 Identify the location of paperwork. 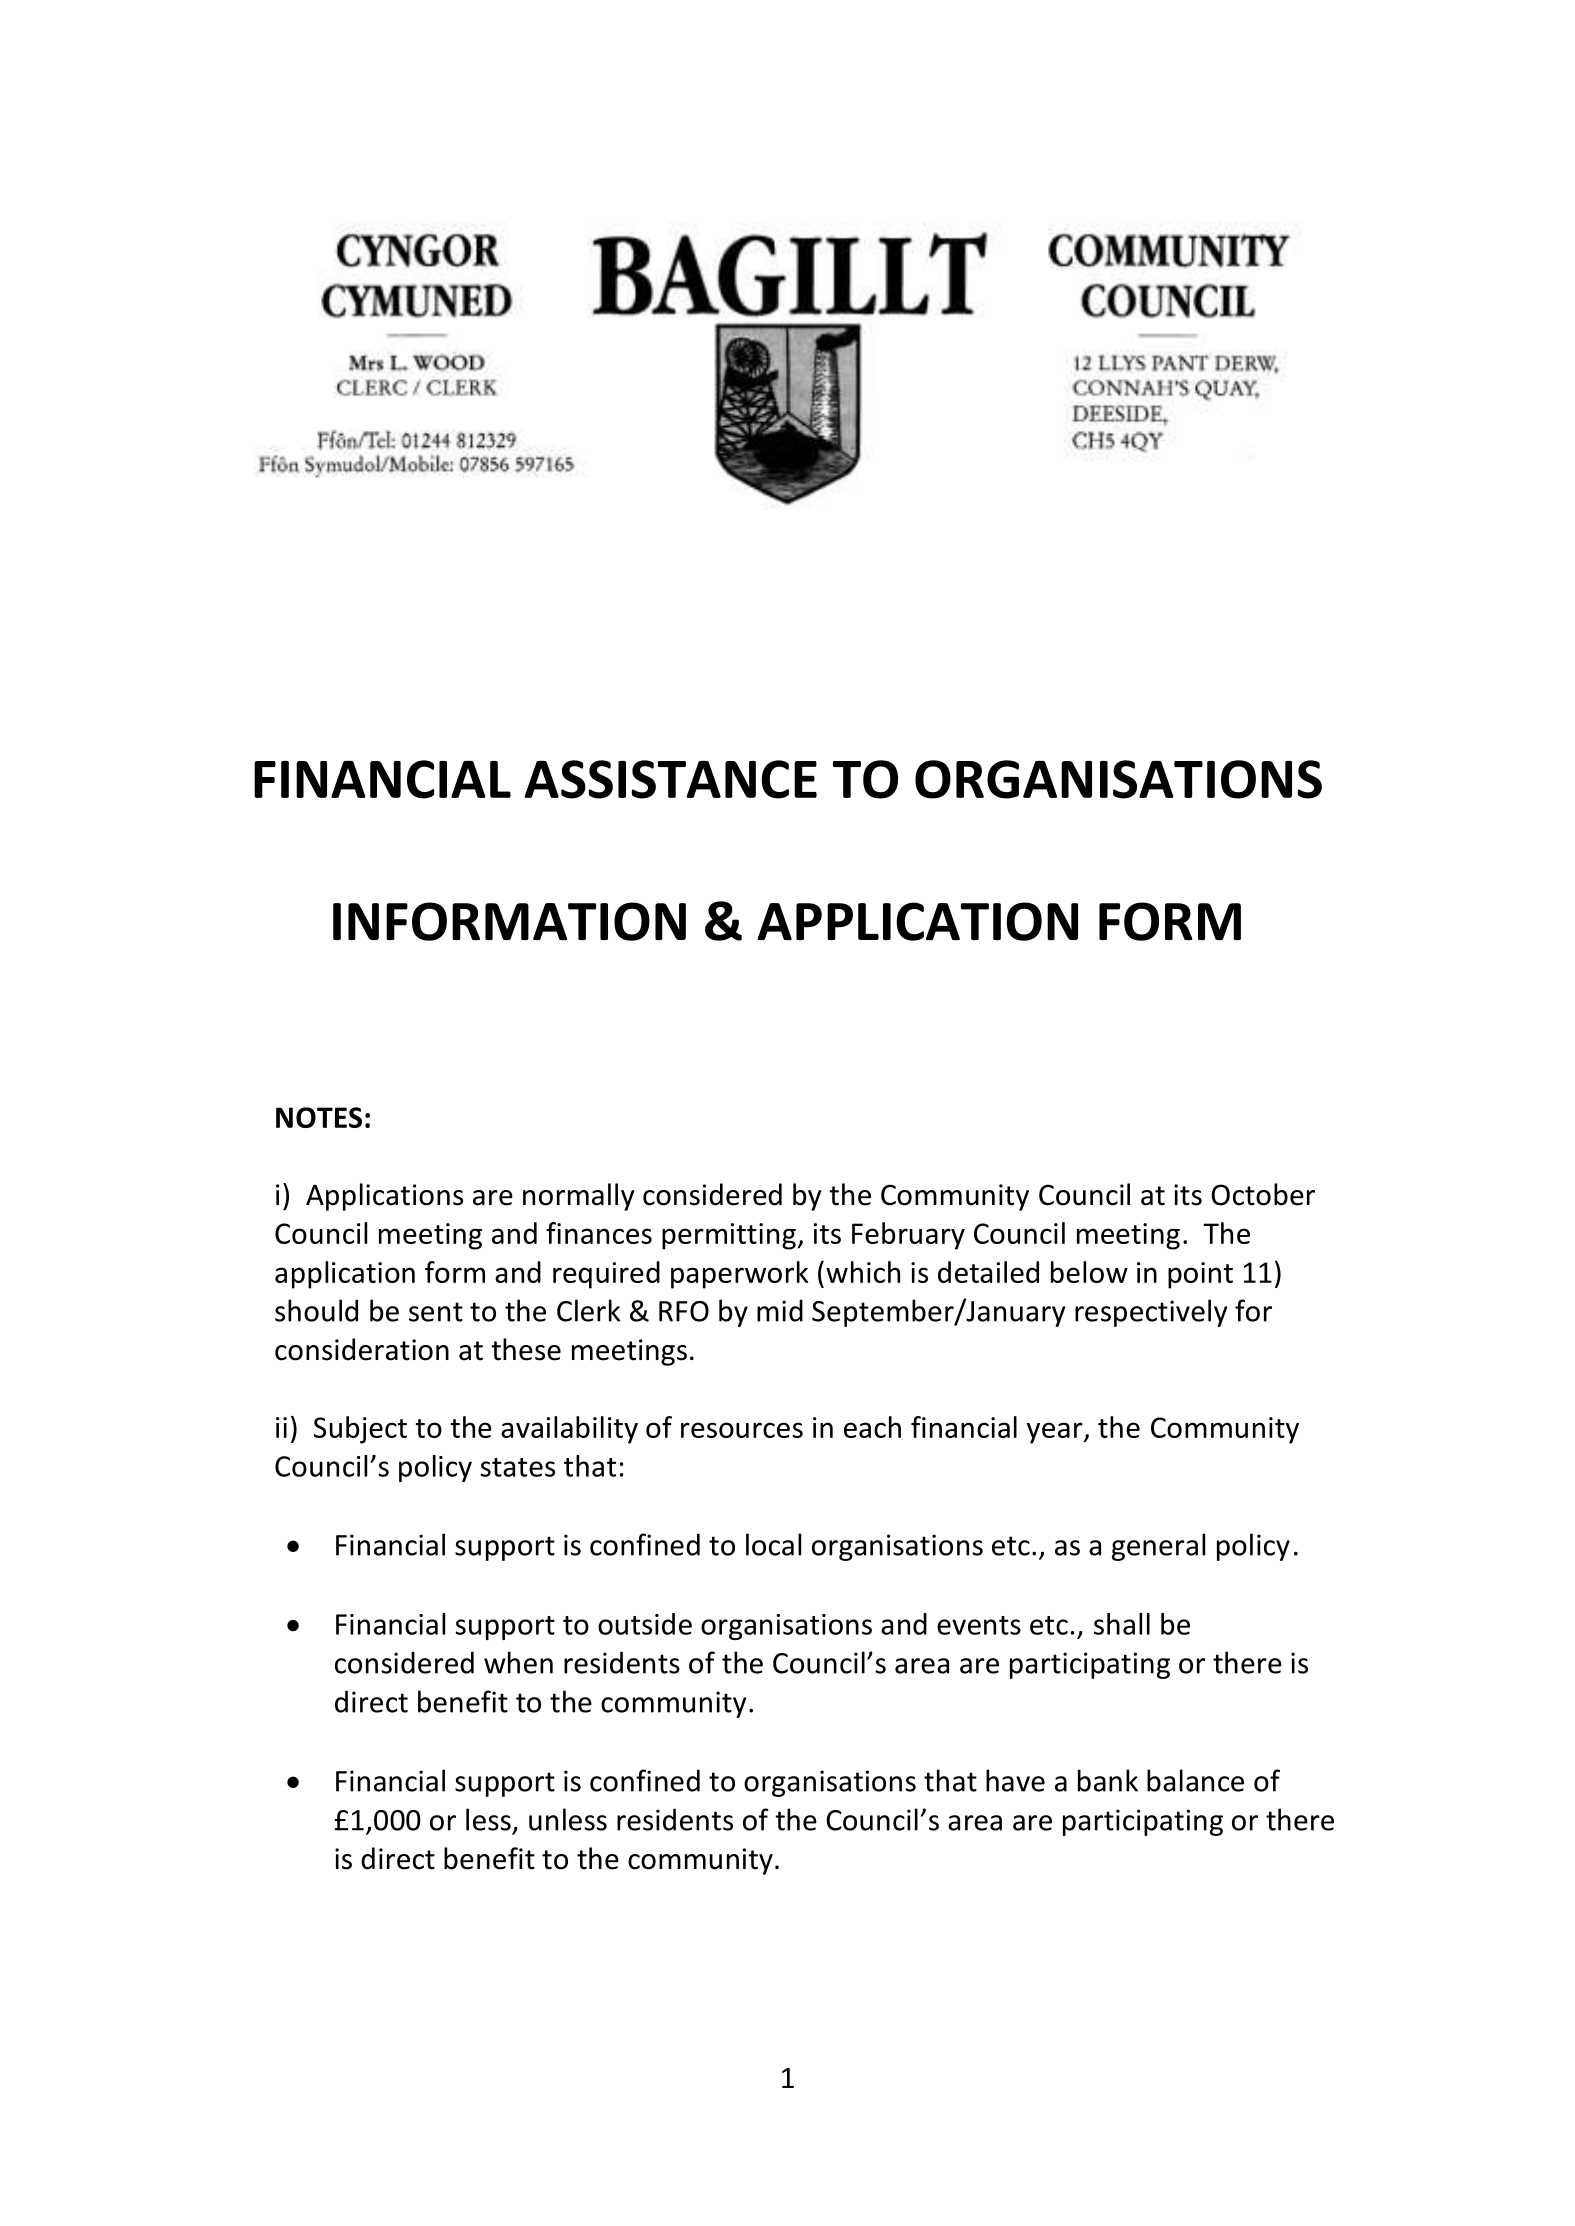
(739, 1275).
